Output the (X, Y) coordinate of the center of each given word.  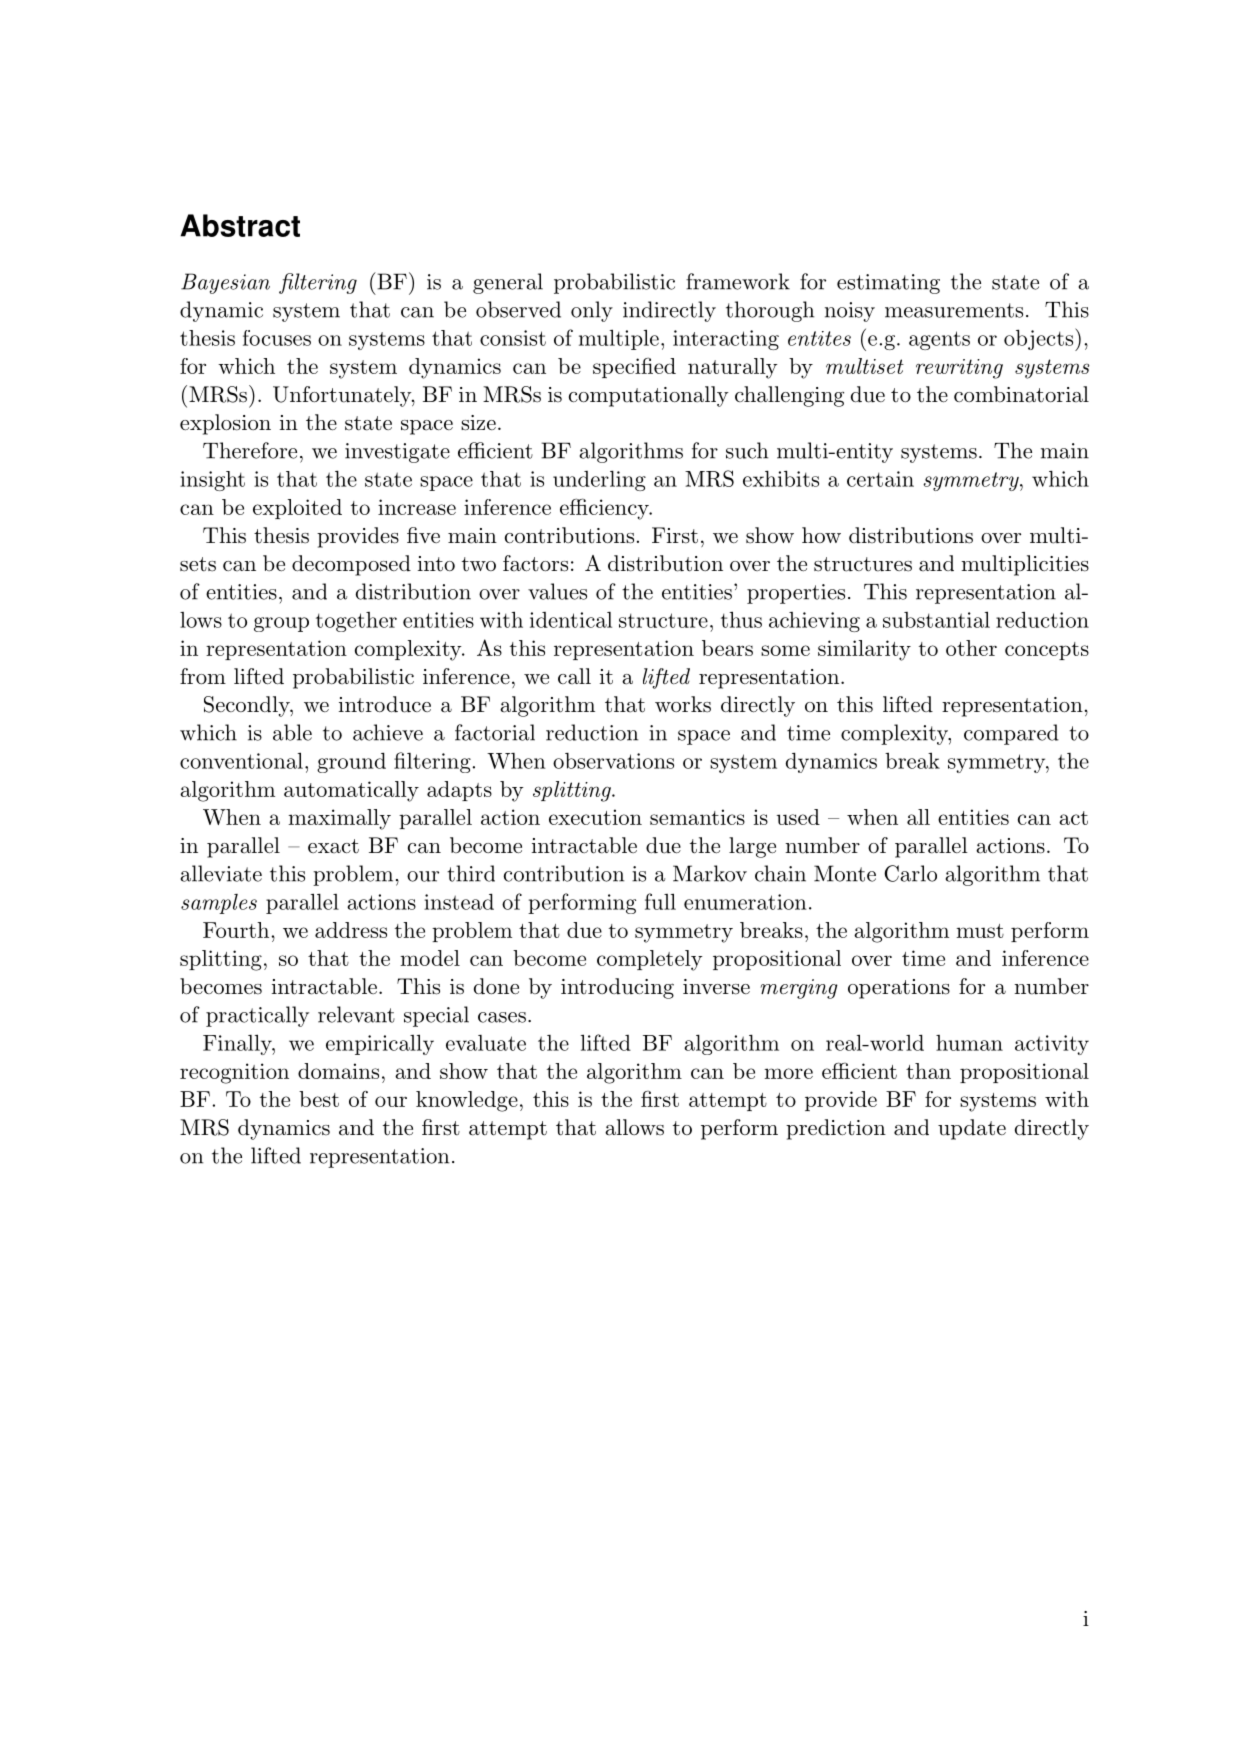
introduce (385, 704)
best (319, 1099)
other (971, 648)
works (683, 704)
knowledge (467, 1101)
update (972, 1129)
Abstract (240, 225)
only (592, 311)
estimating (888, 284)
